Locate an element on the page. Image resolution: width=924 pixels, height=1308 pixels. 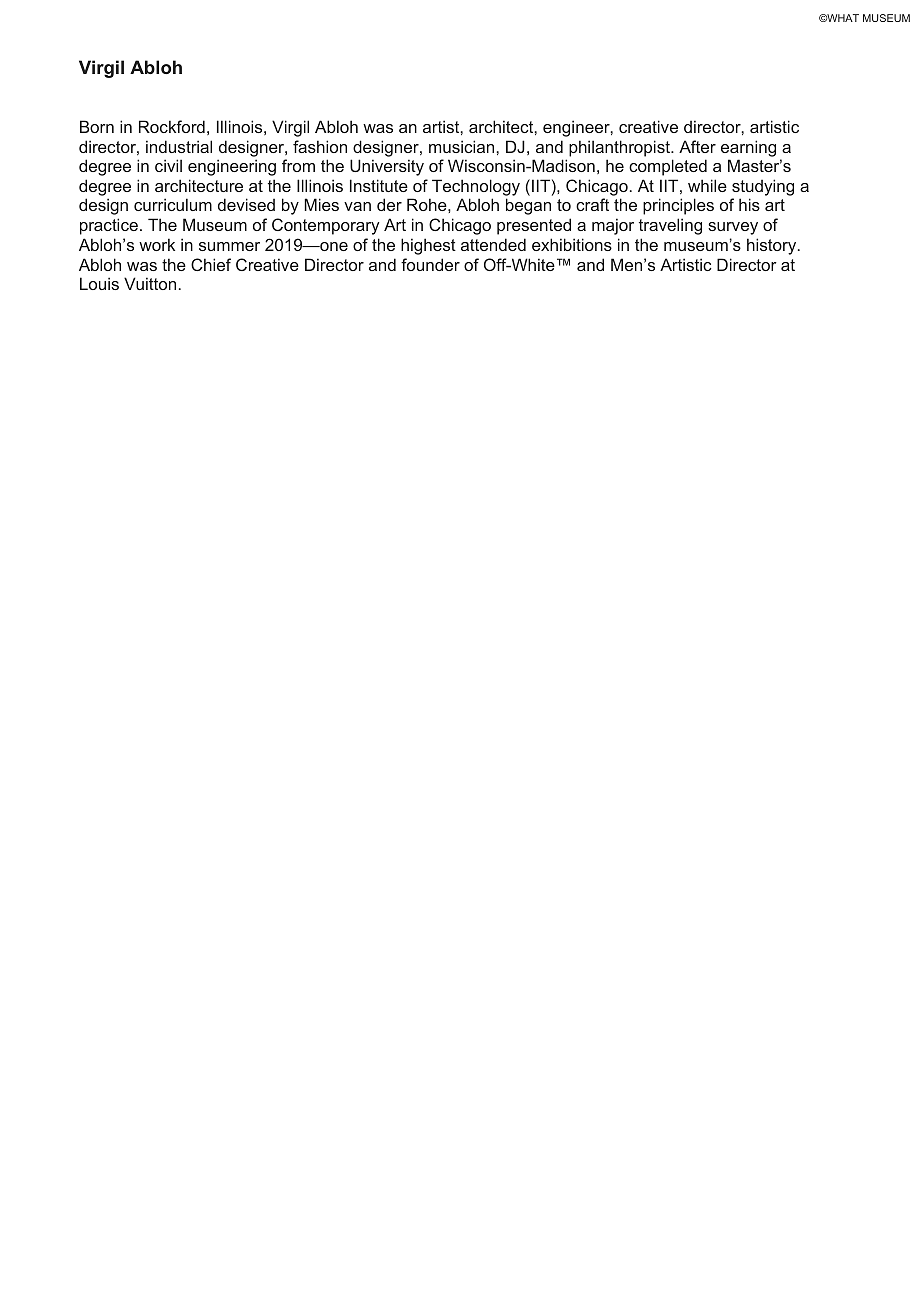
completed is located at coordinates (668, 167).
